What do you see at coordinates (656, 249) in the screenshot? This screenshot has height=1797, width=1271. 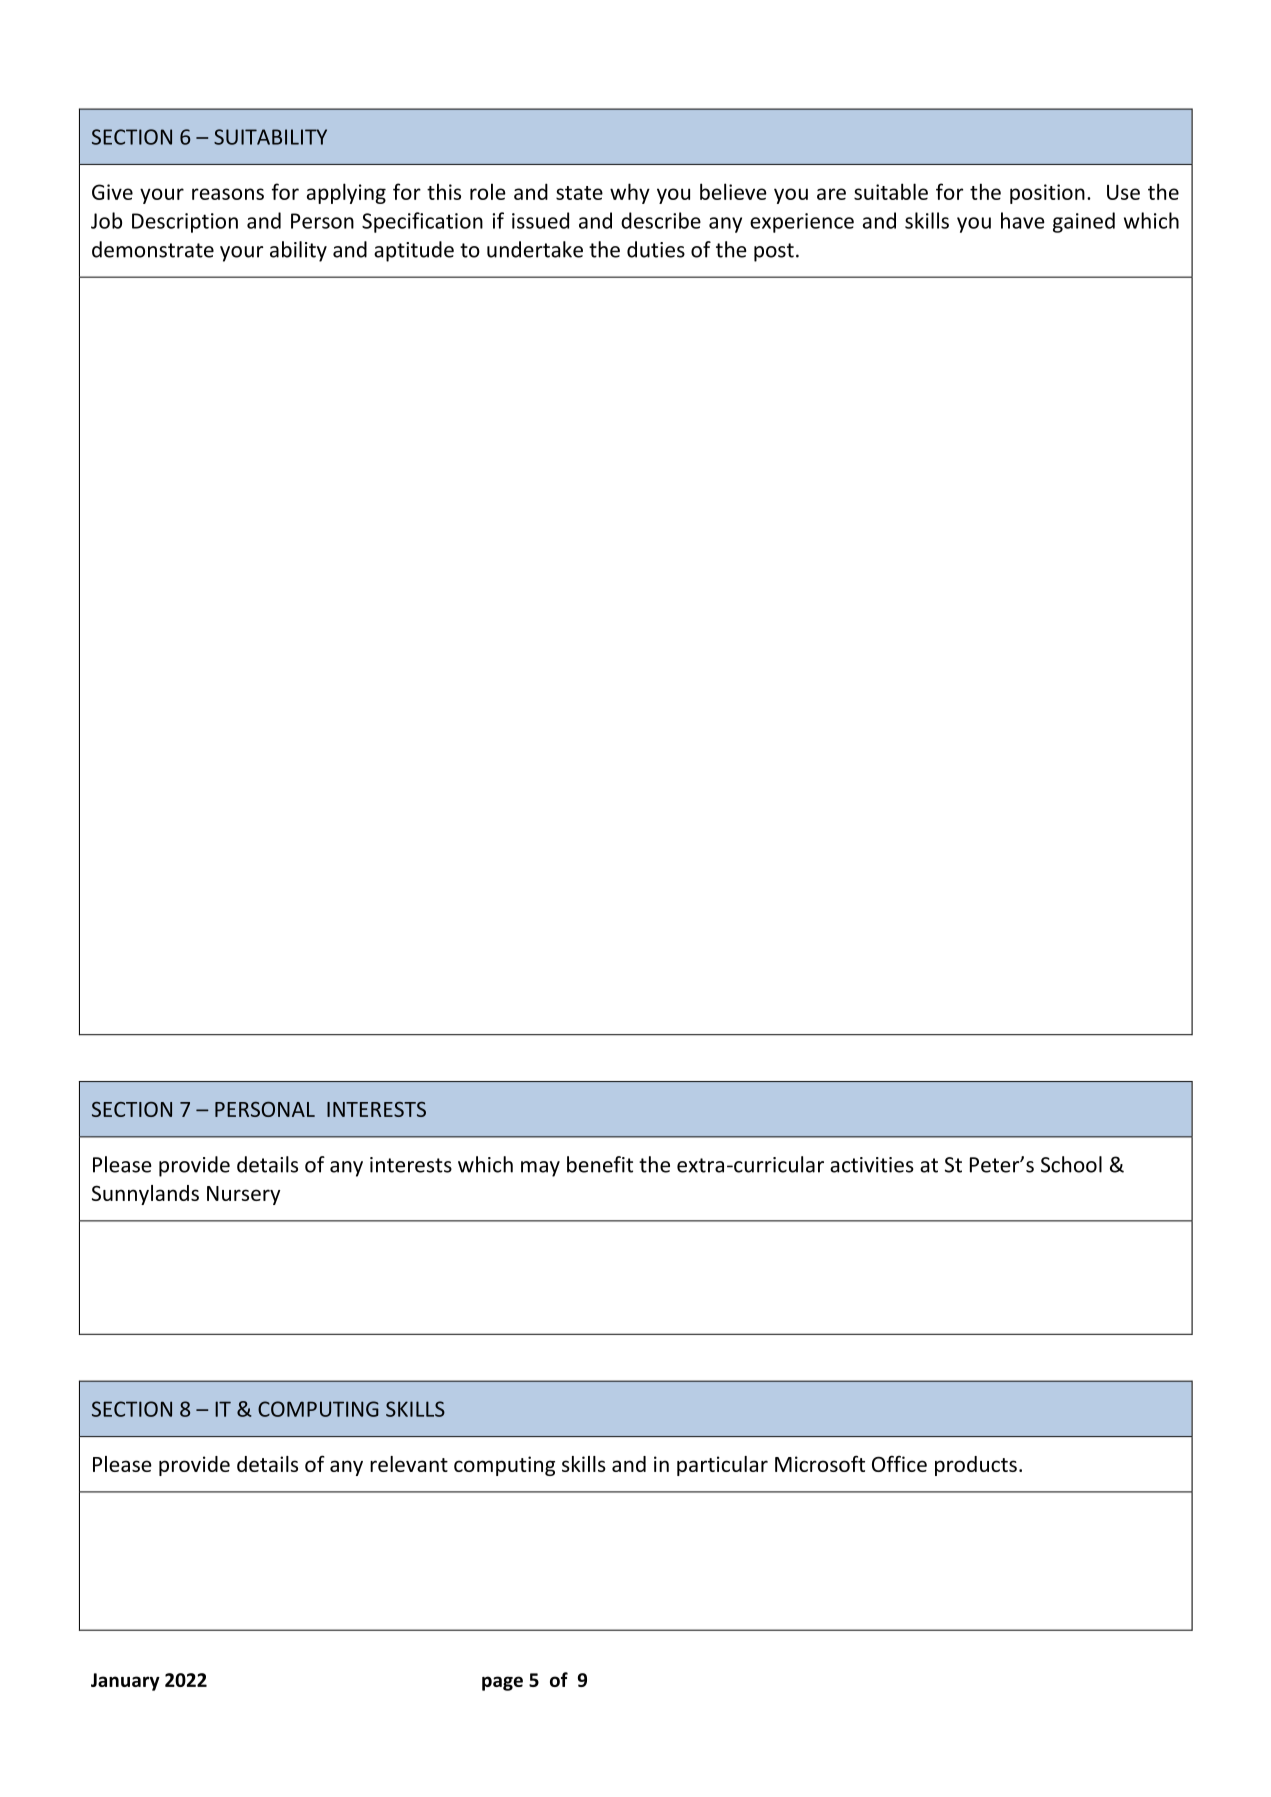 I see `duties` at bounding box center [656, 249].
